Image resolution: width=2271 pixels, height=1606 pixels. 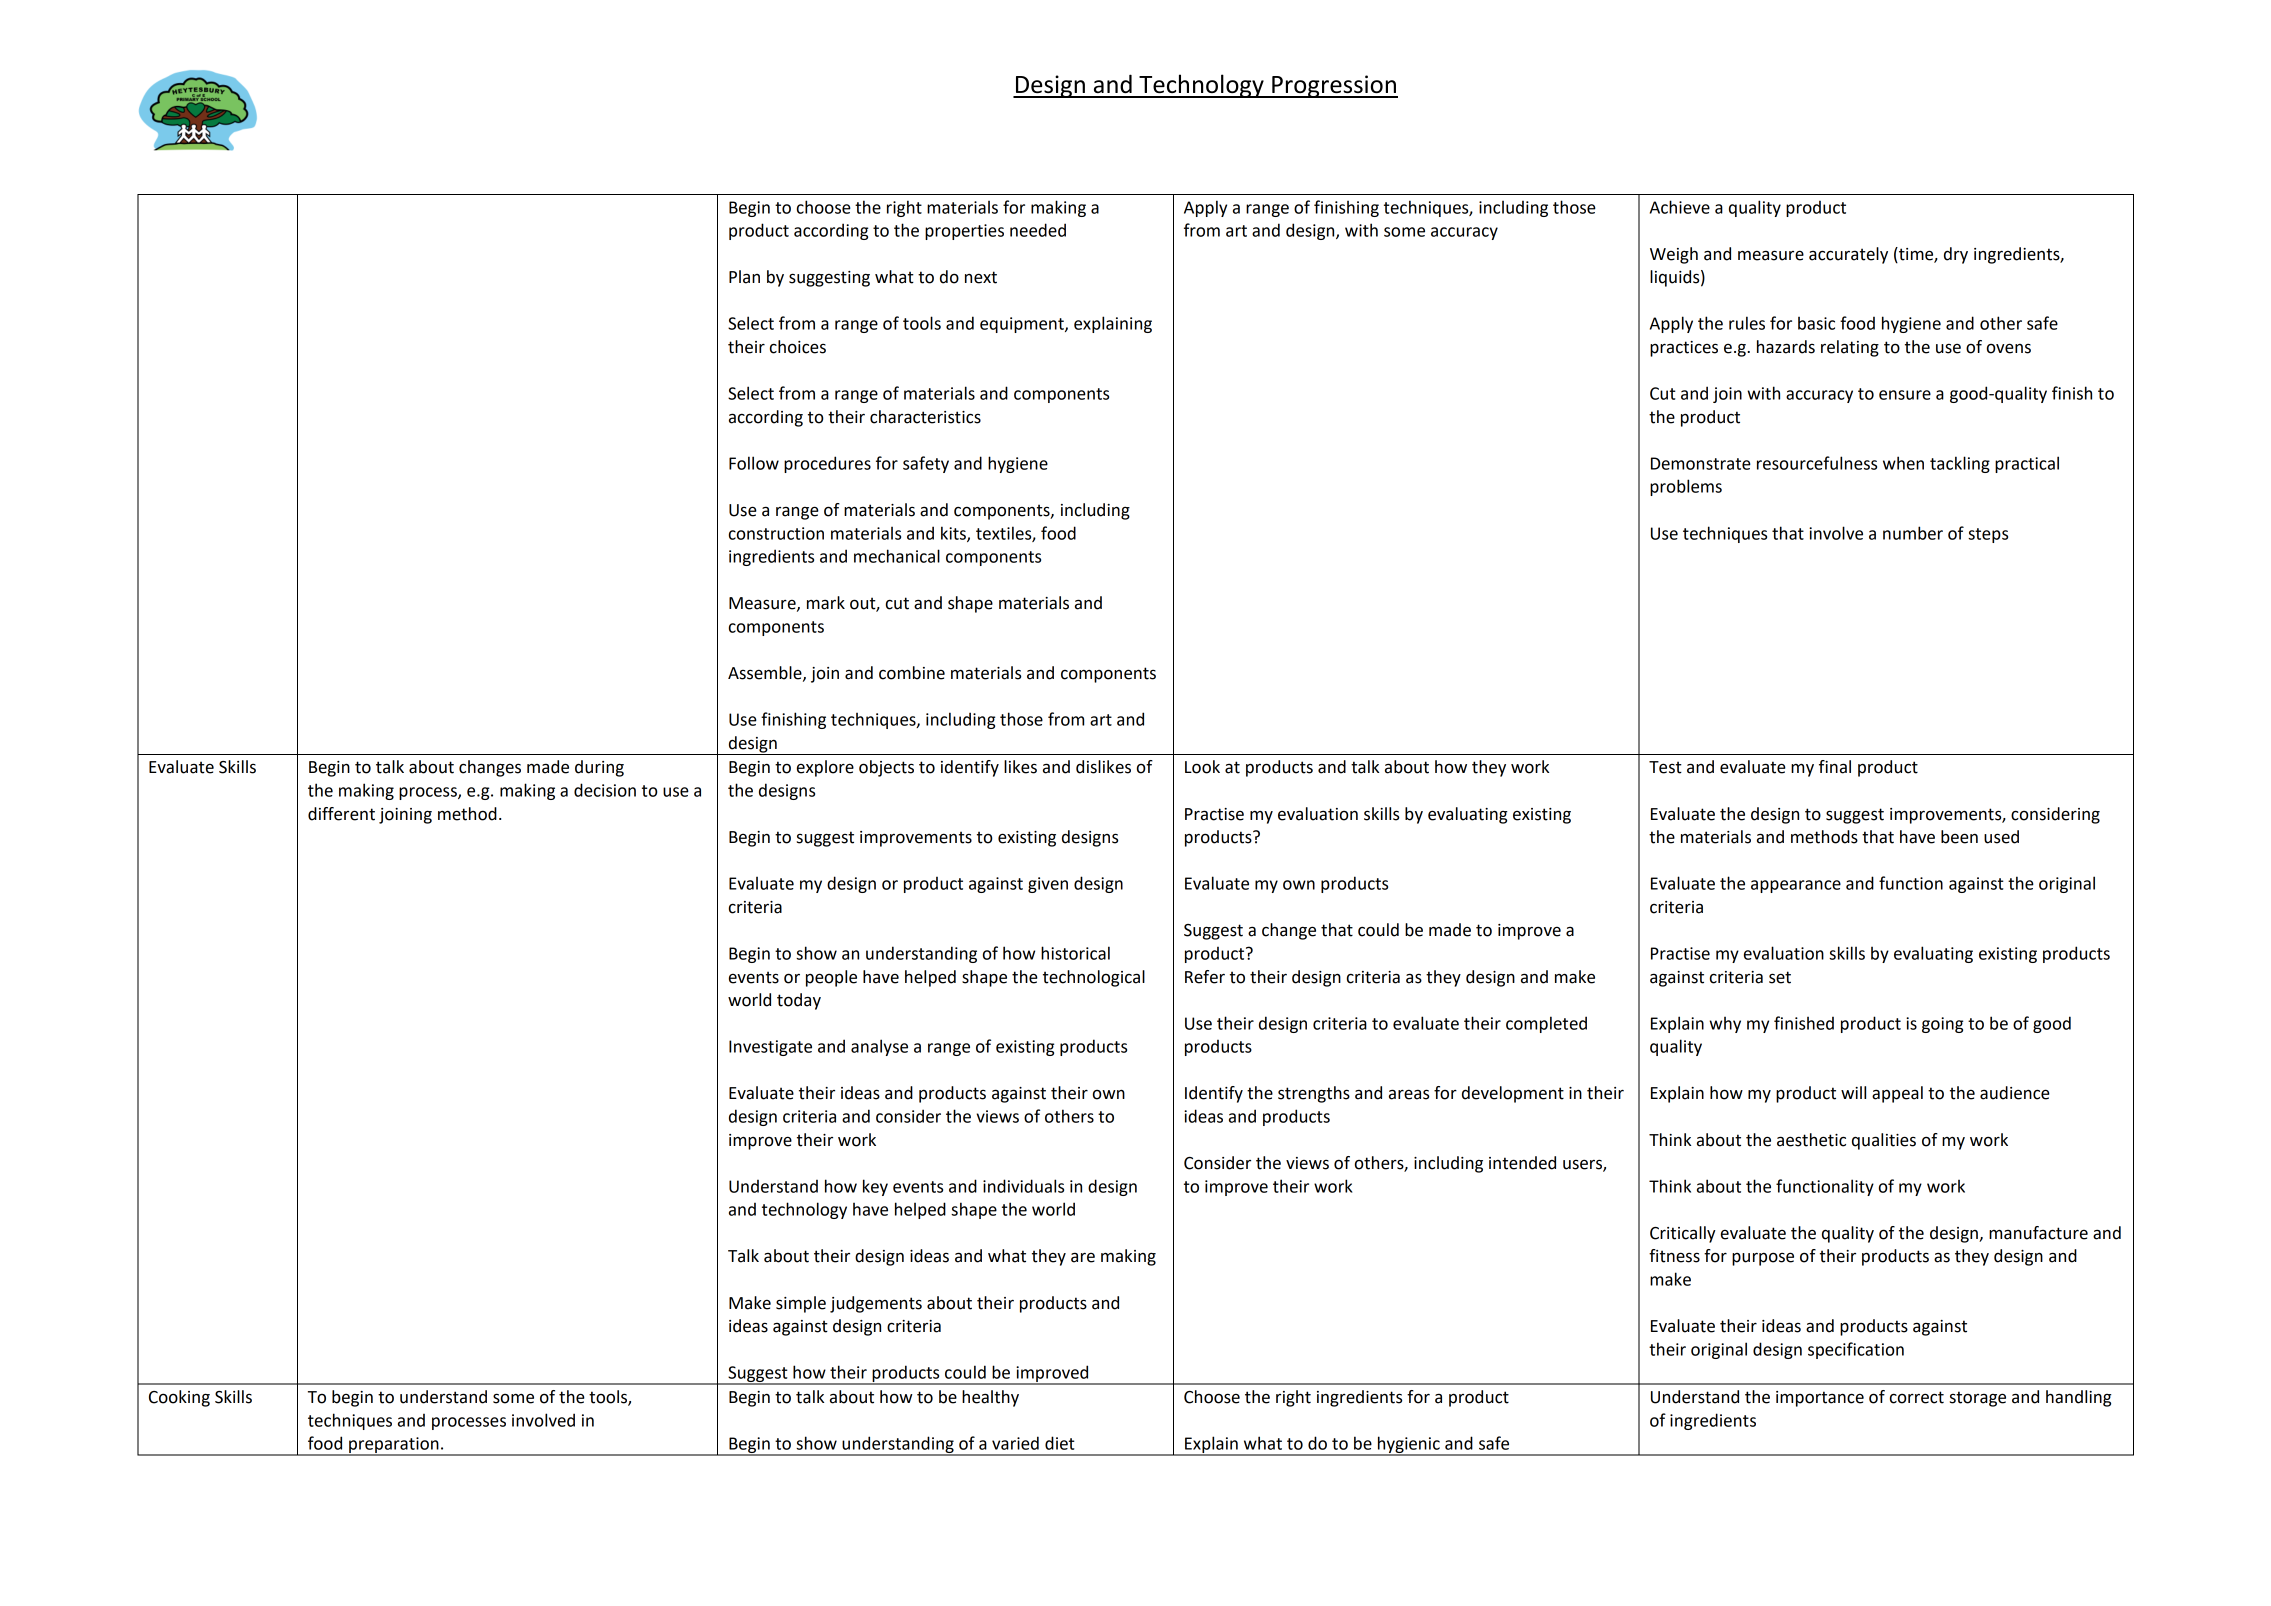 What do you see at coordinates (1680, 207) in the document?
I see `Achieve` at bounding box center [1680, 207].
